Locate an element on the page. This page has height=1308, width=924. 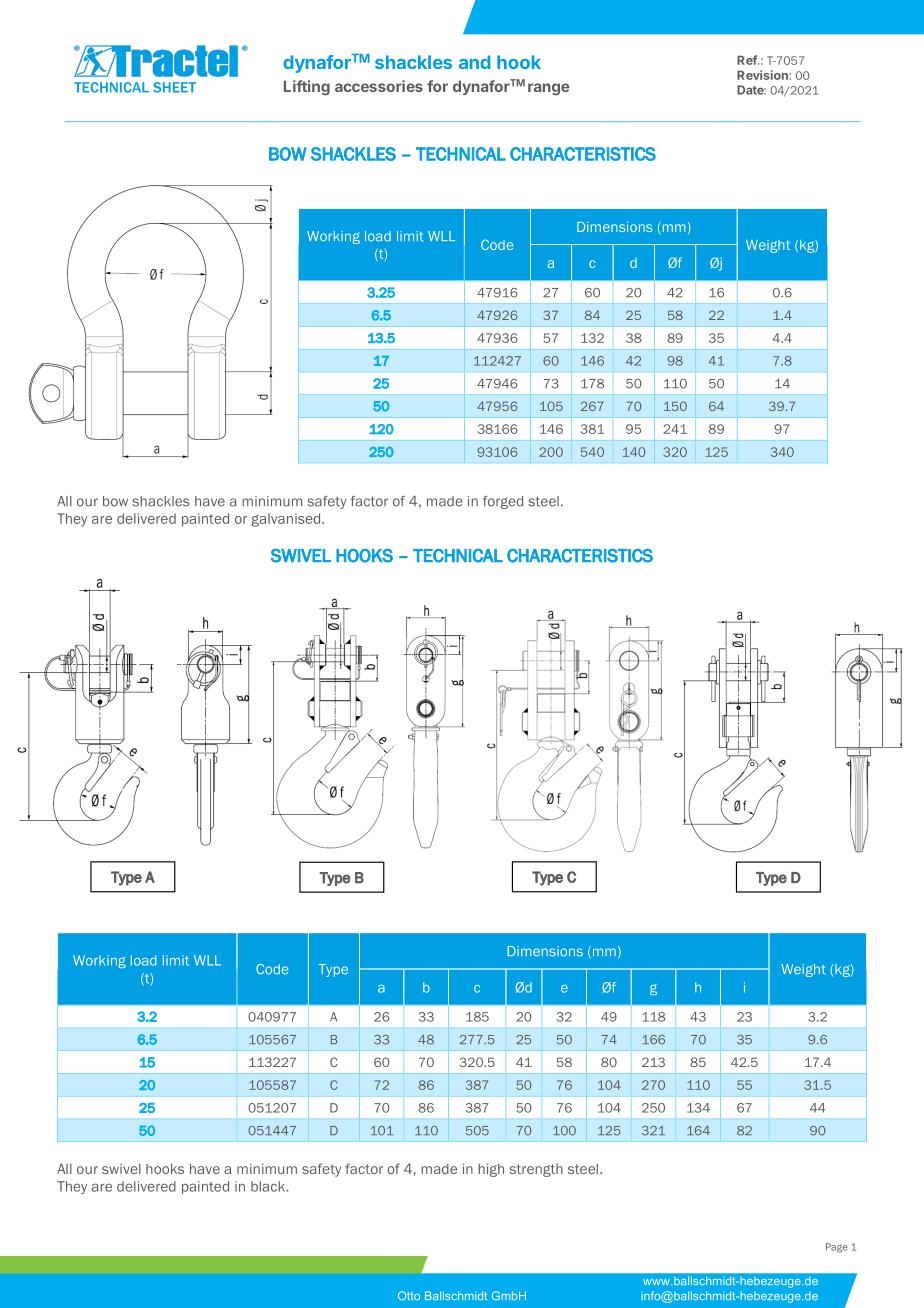
Otto is located at coordinates (409, 1295).
